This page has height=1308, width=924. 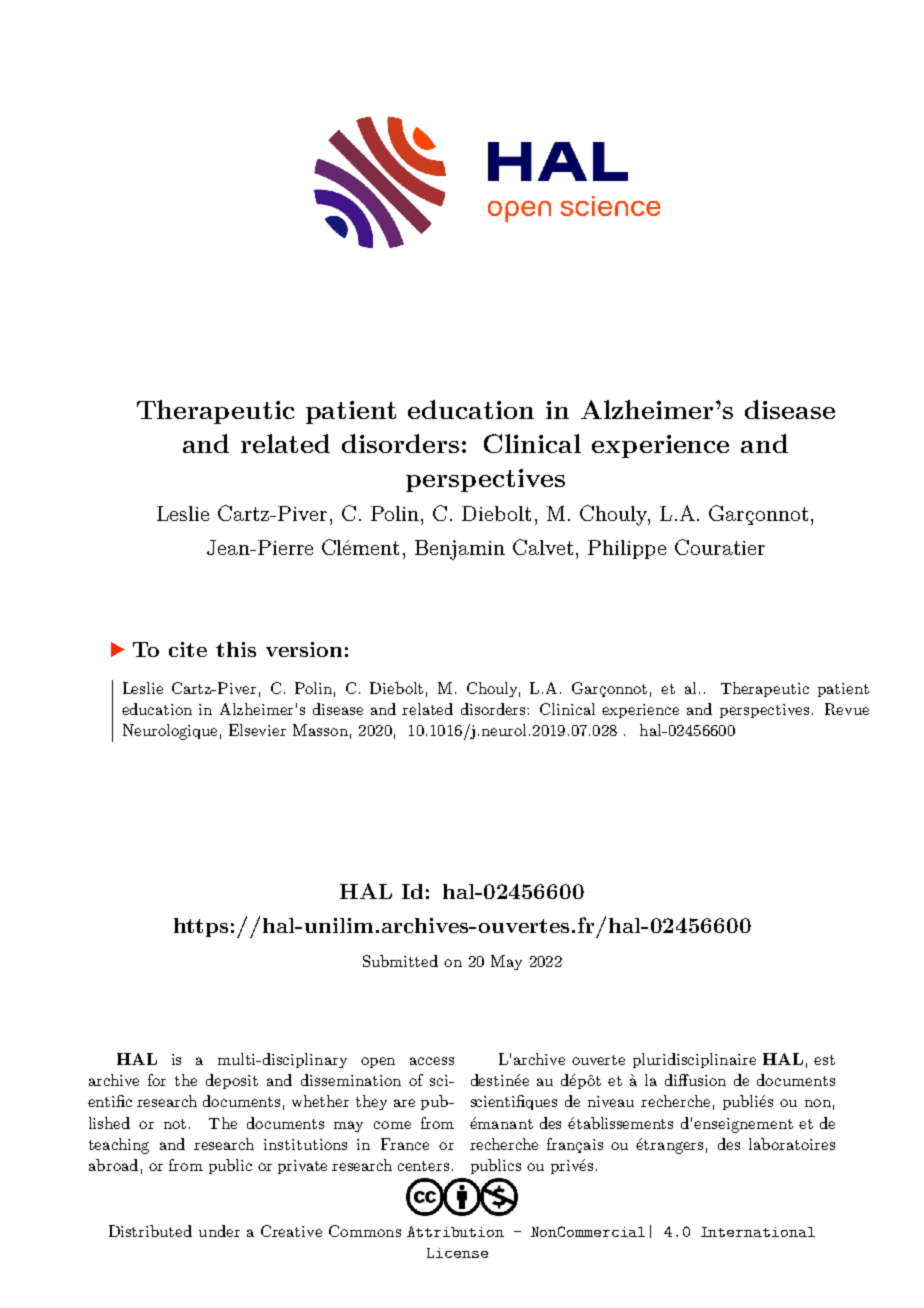 What do you see at coordinates (847, 709) in the page?
I see `Revue` at bounding box center [847, 709].
